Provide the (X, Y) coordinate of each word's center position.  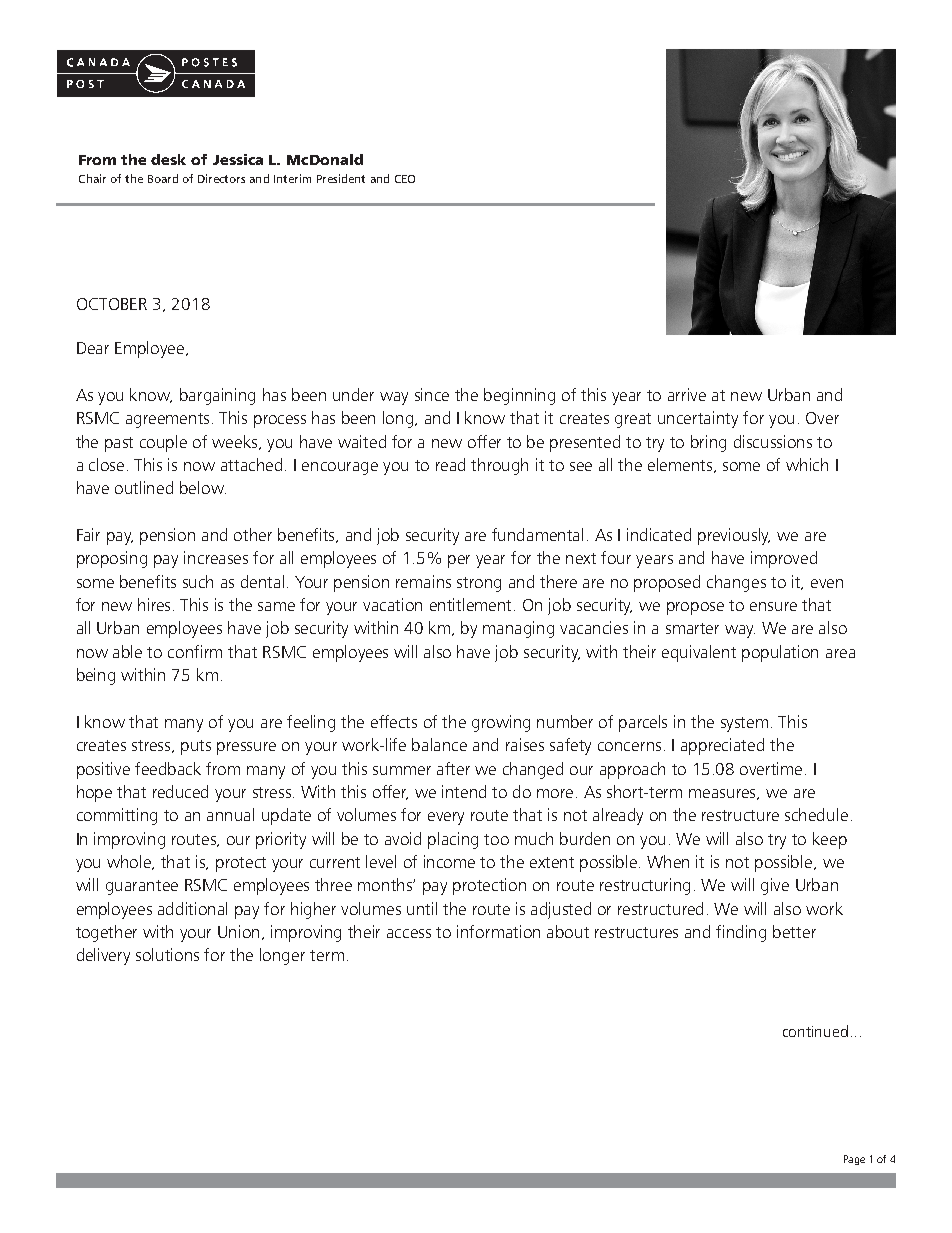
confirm (195, 651)
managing (518, 629)
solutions (167, 954)
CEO (405, 179)
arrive (687, 394)
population (780, 653)
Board (163, 178)
